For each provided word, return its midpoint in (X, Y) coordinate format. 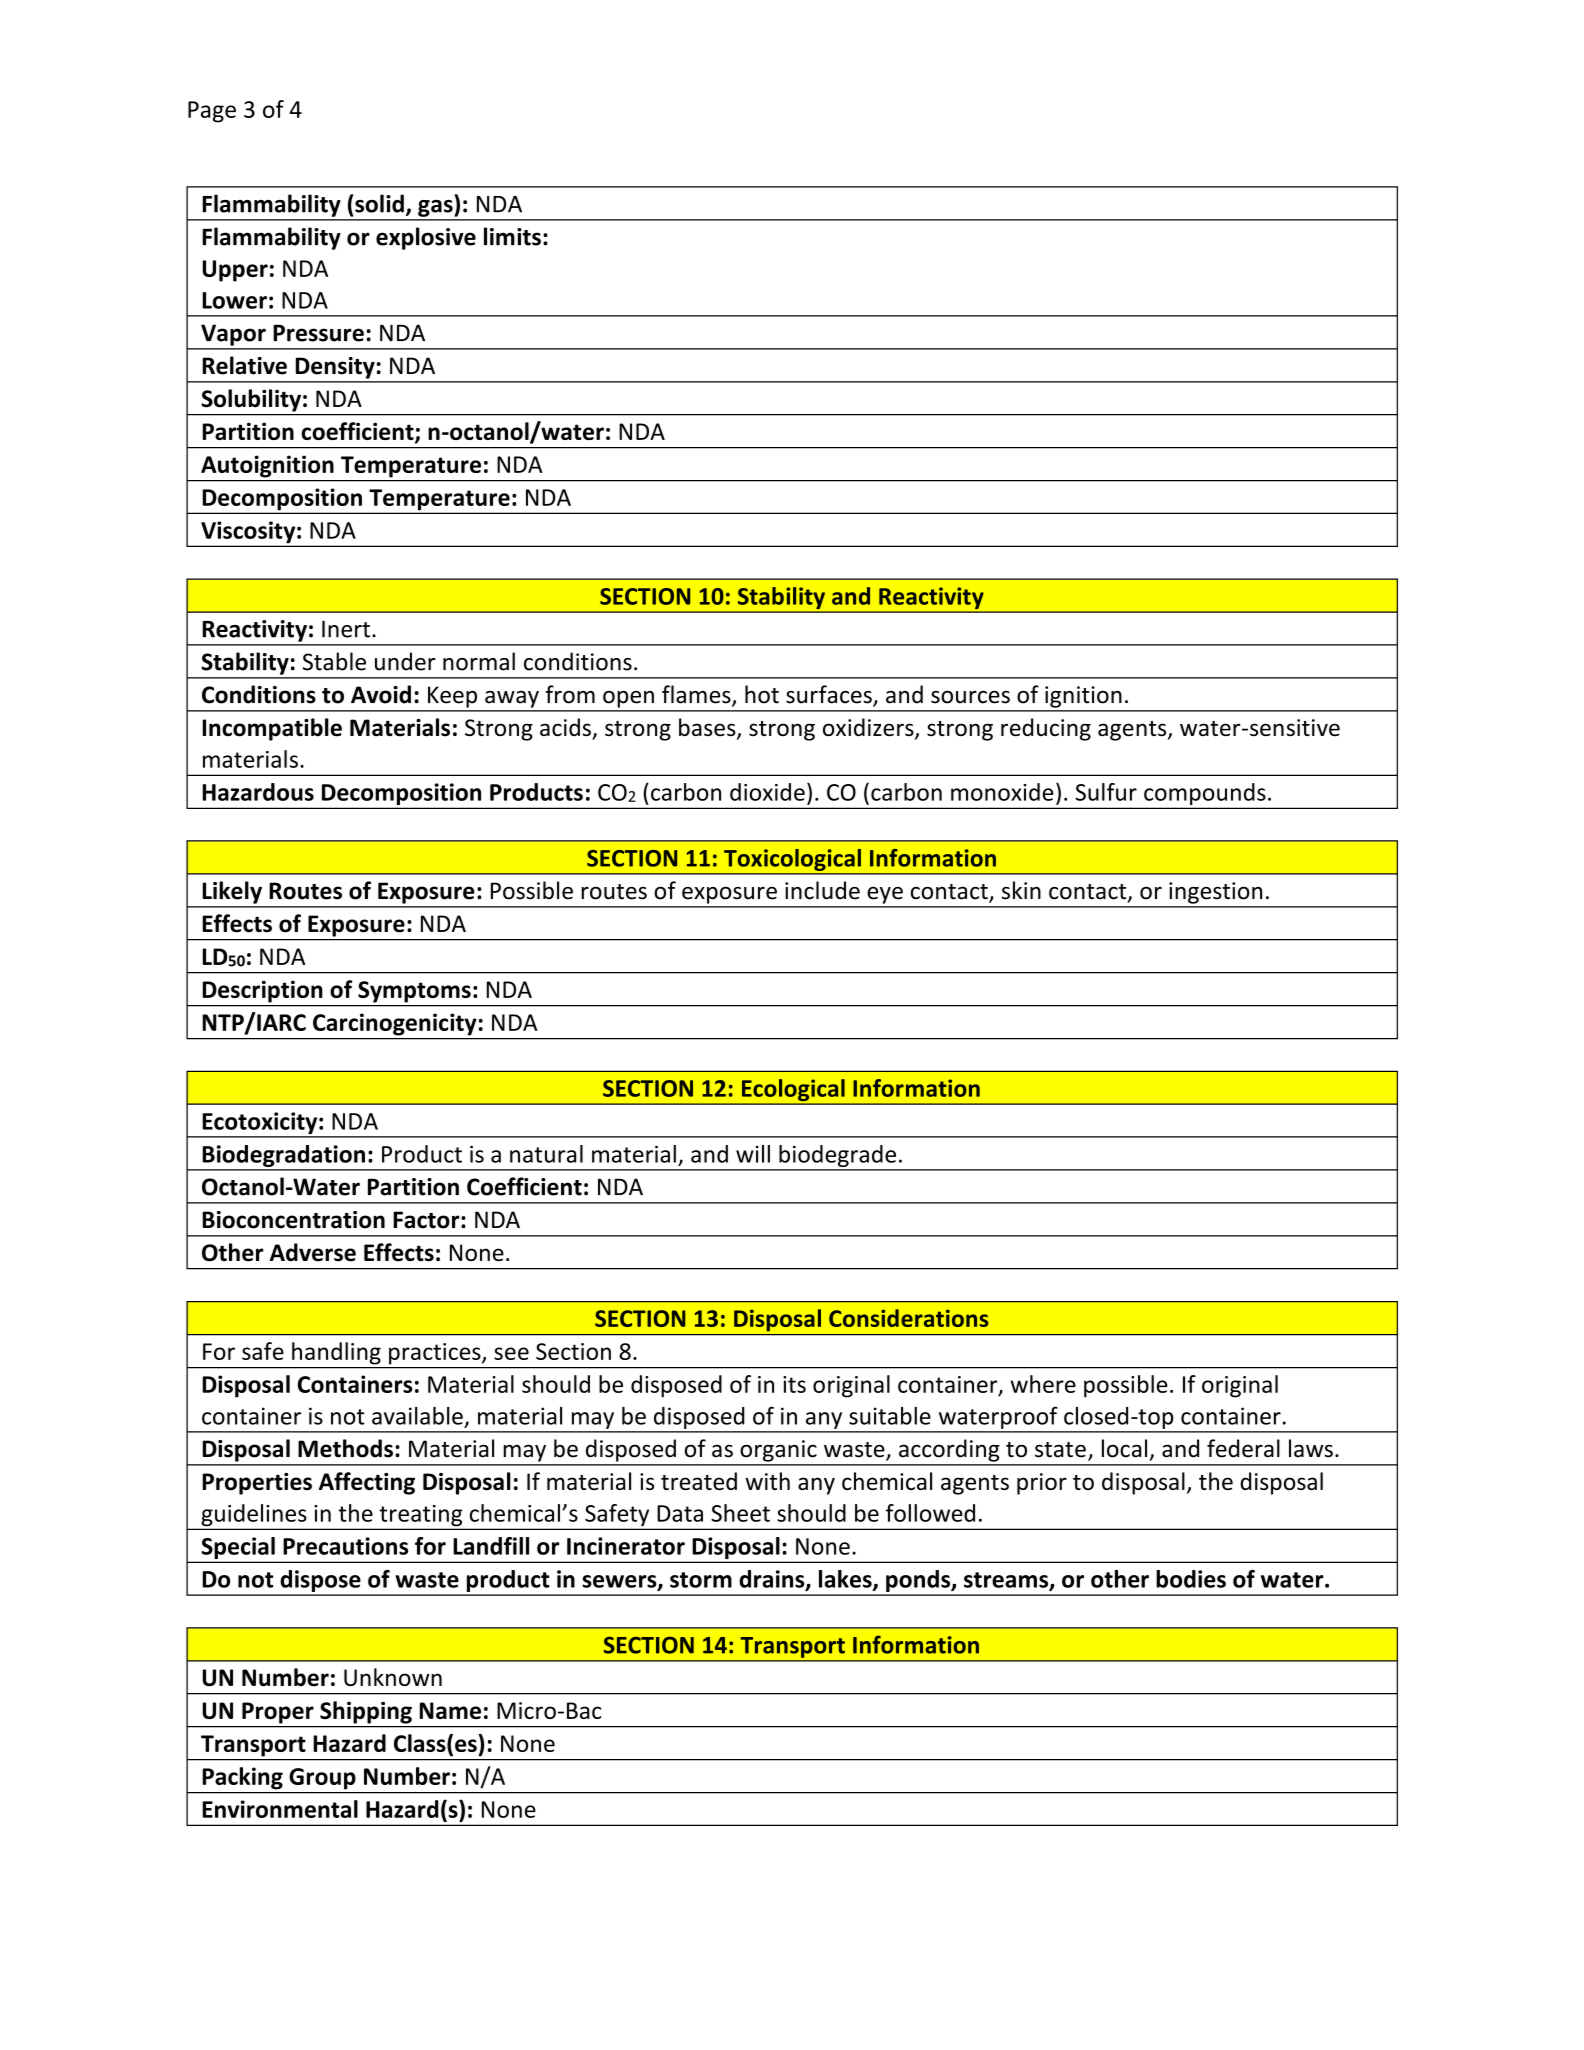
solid (379, 203)
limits (512, 236)
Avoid (381, 694)
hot (762, 694)
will (753, 1154)
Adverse (313, 1252)
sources (970, 697)
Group (323, 1778)
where (1043, 1384)
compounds (1205, 795)
